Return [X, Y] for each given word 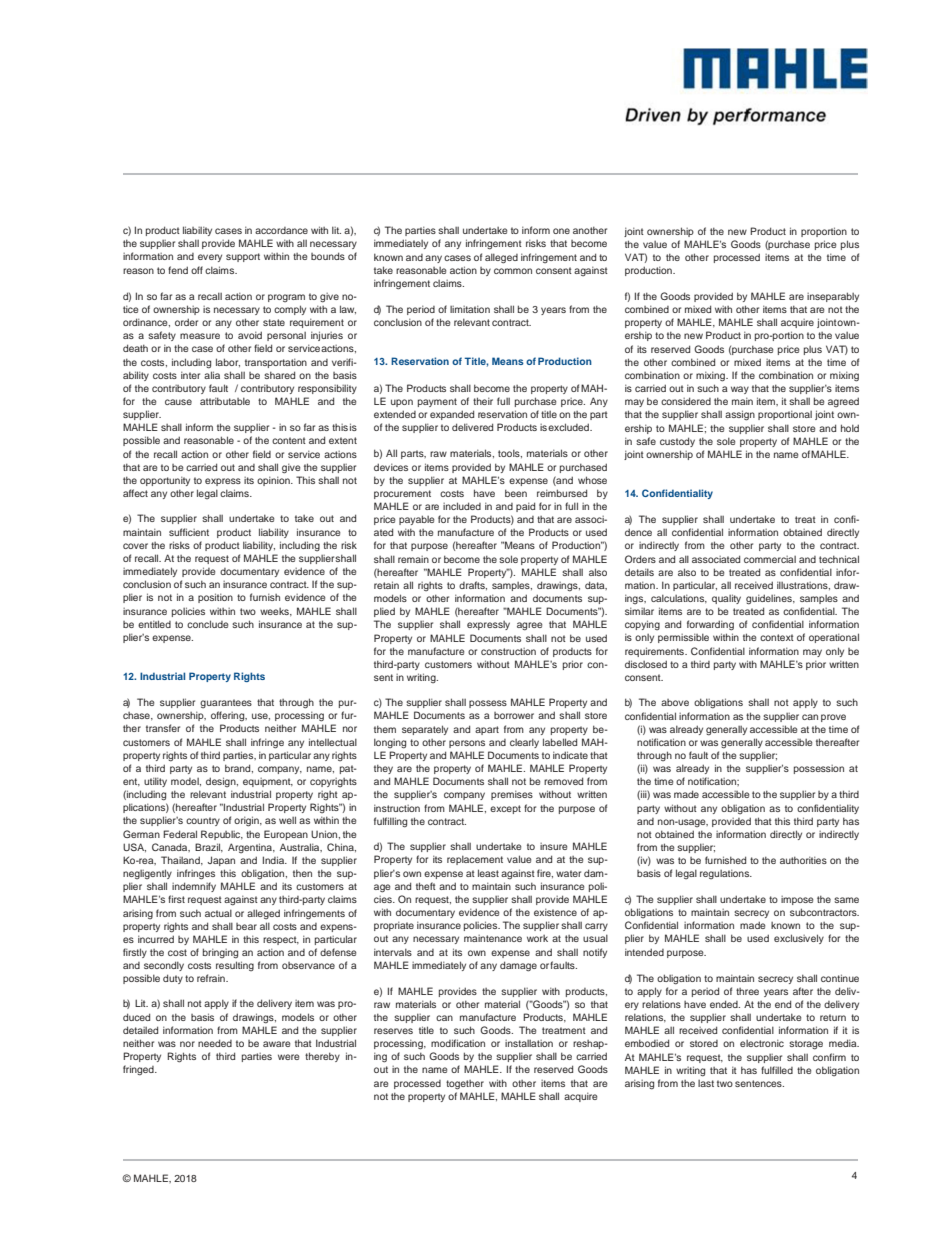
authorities [803, 860]
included [462, 506]
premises [512, 795]
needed [215, 1043]
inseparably [833, 297]
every [210, 258]
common [513, 271]
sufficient [189, 532]
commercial [770, 559]
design [222, 782]
